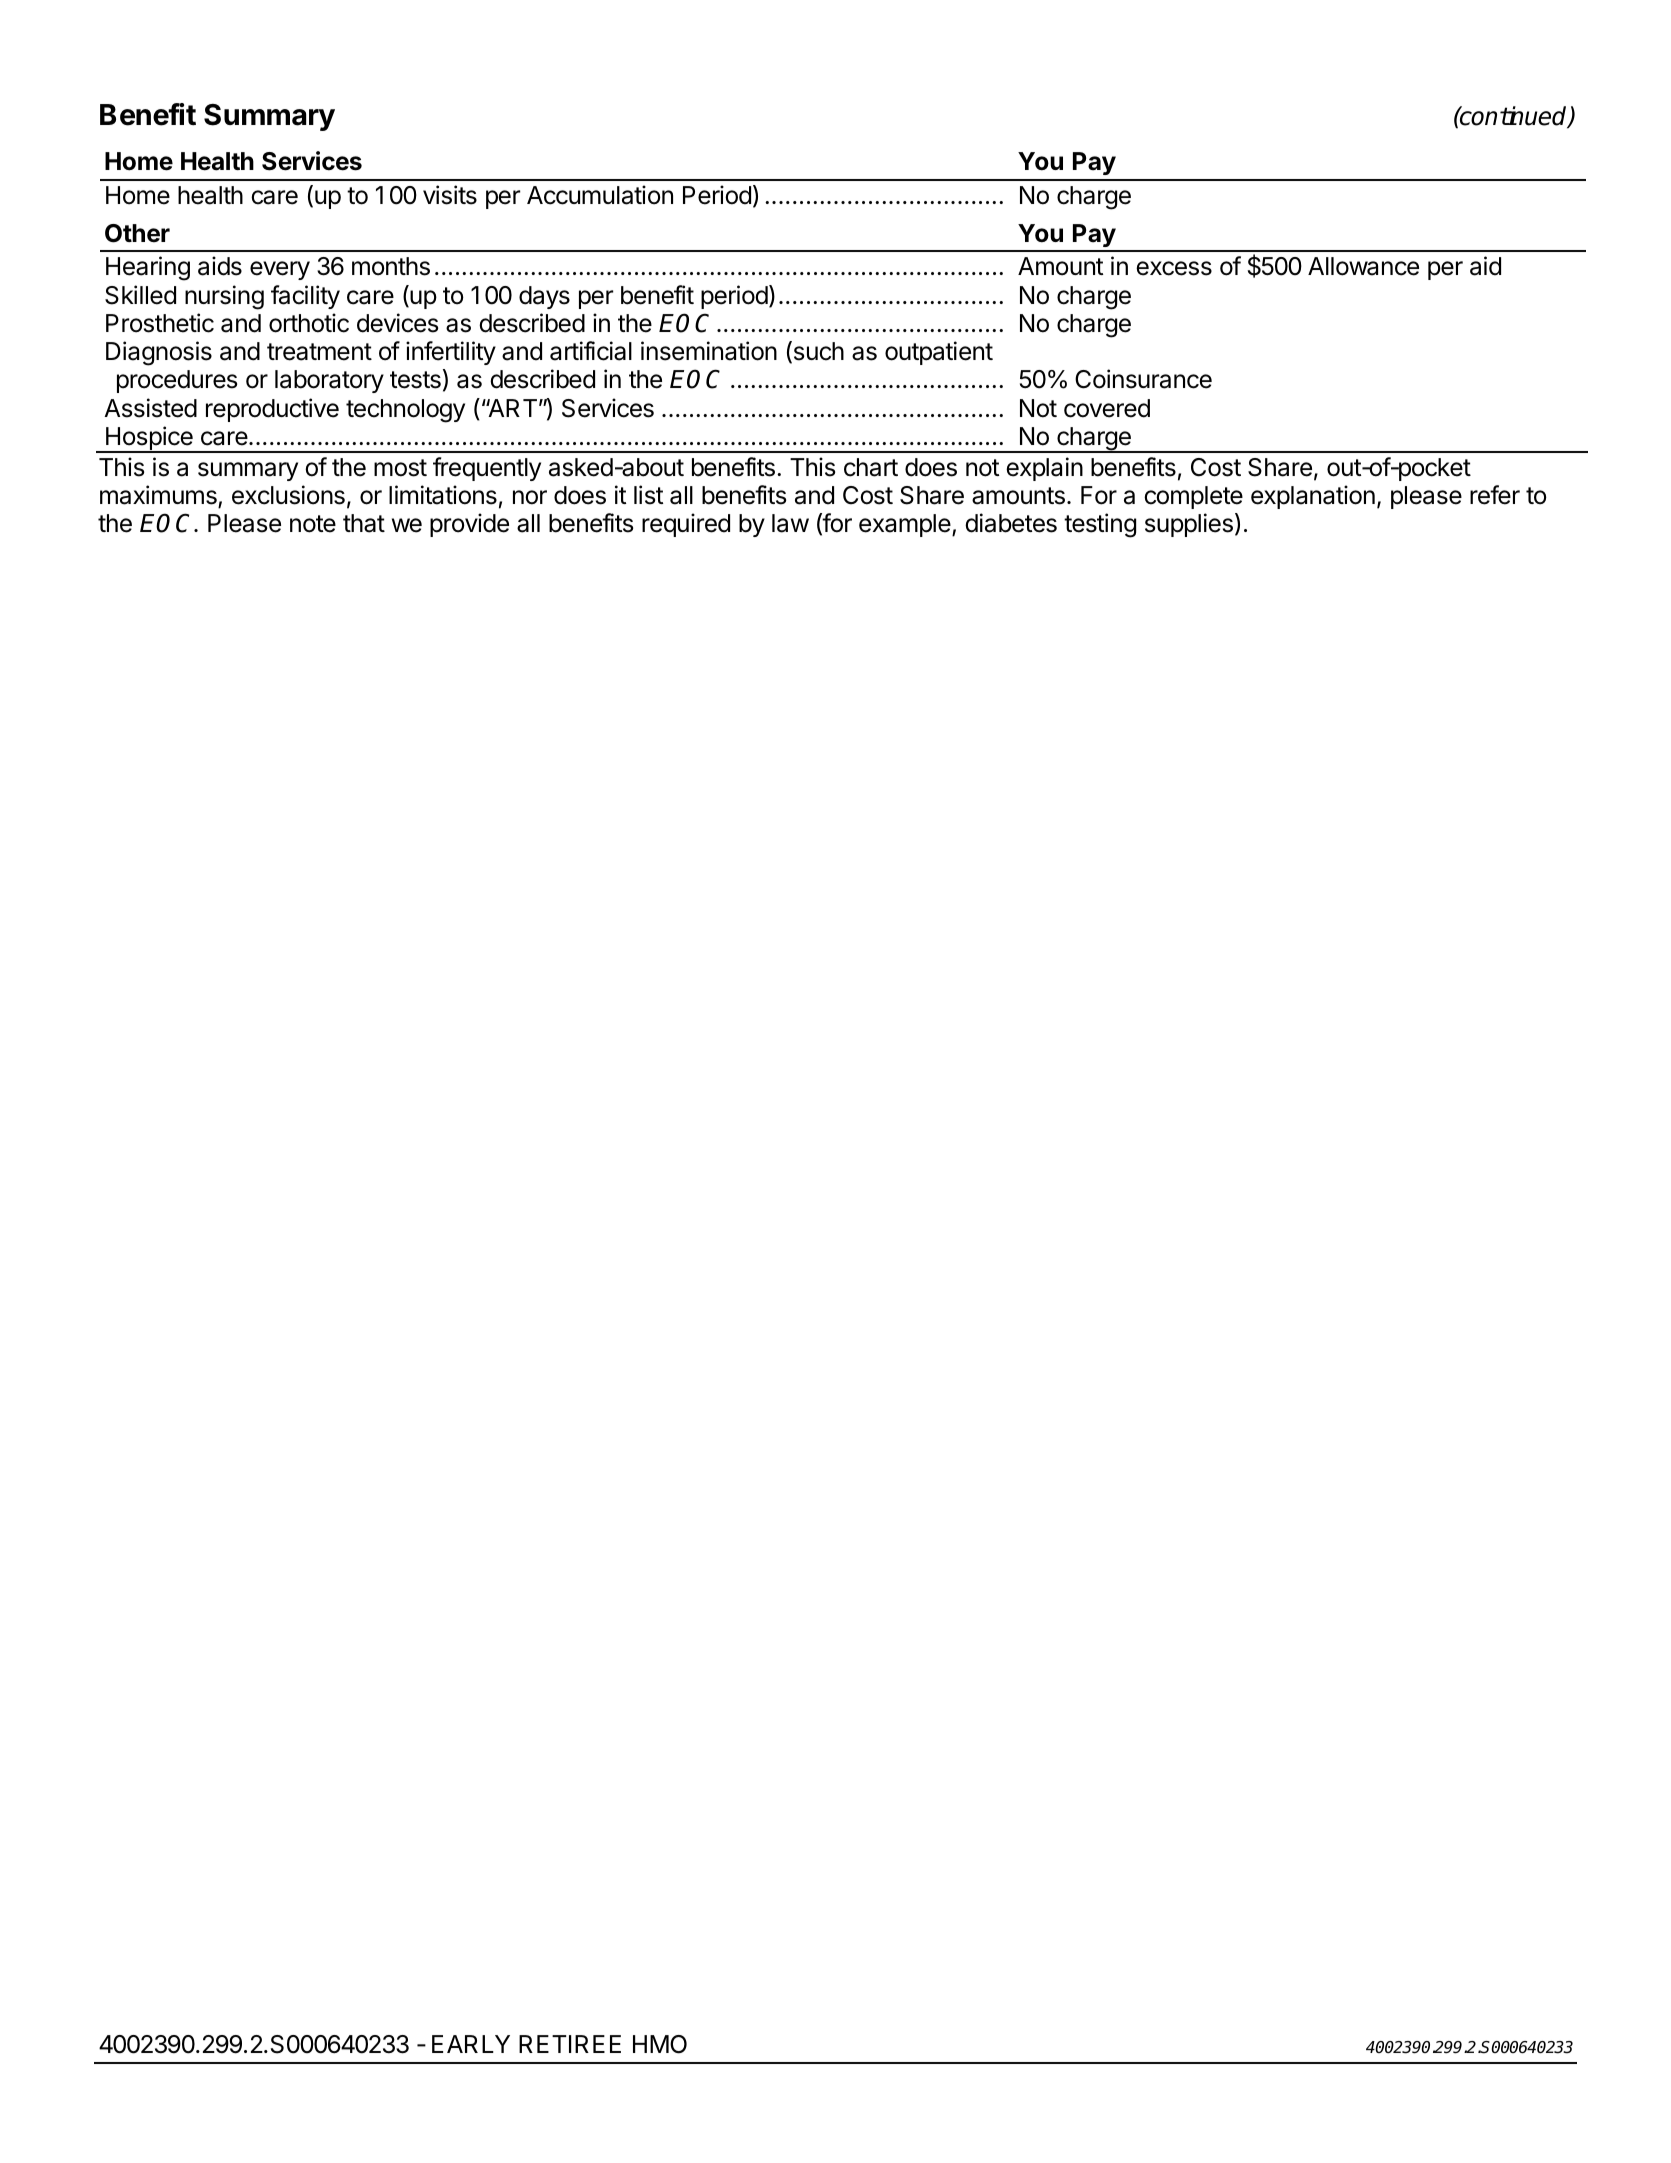  I want to click on diabetes, so click(1011, 523).
